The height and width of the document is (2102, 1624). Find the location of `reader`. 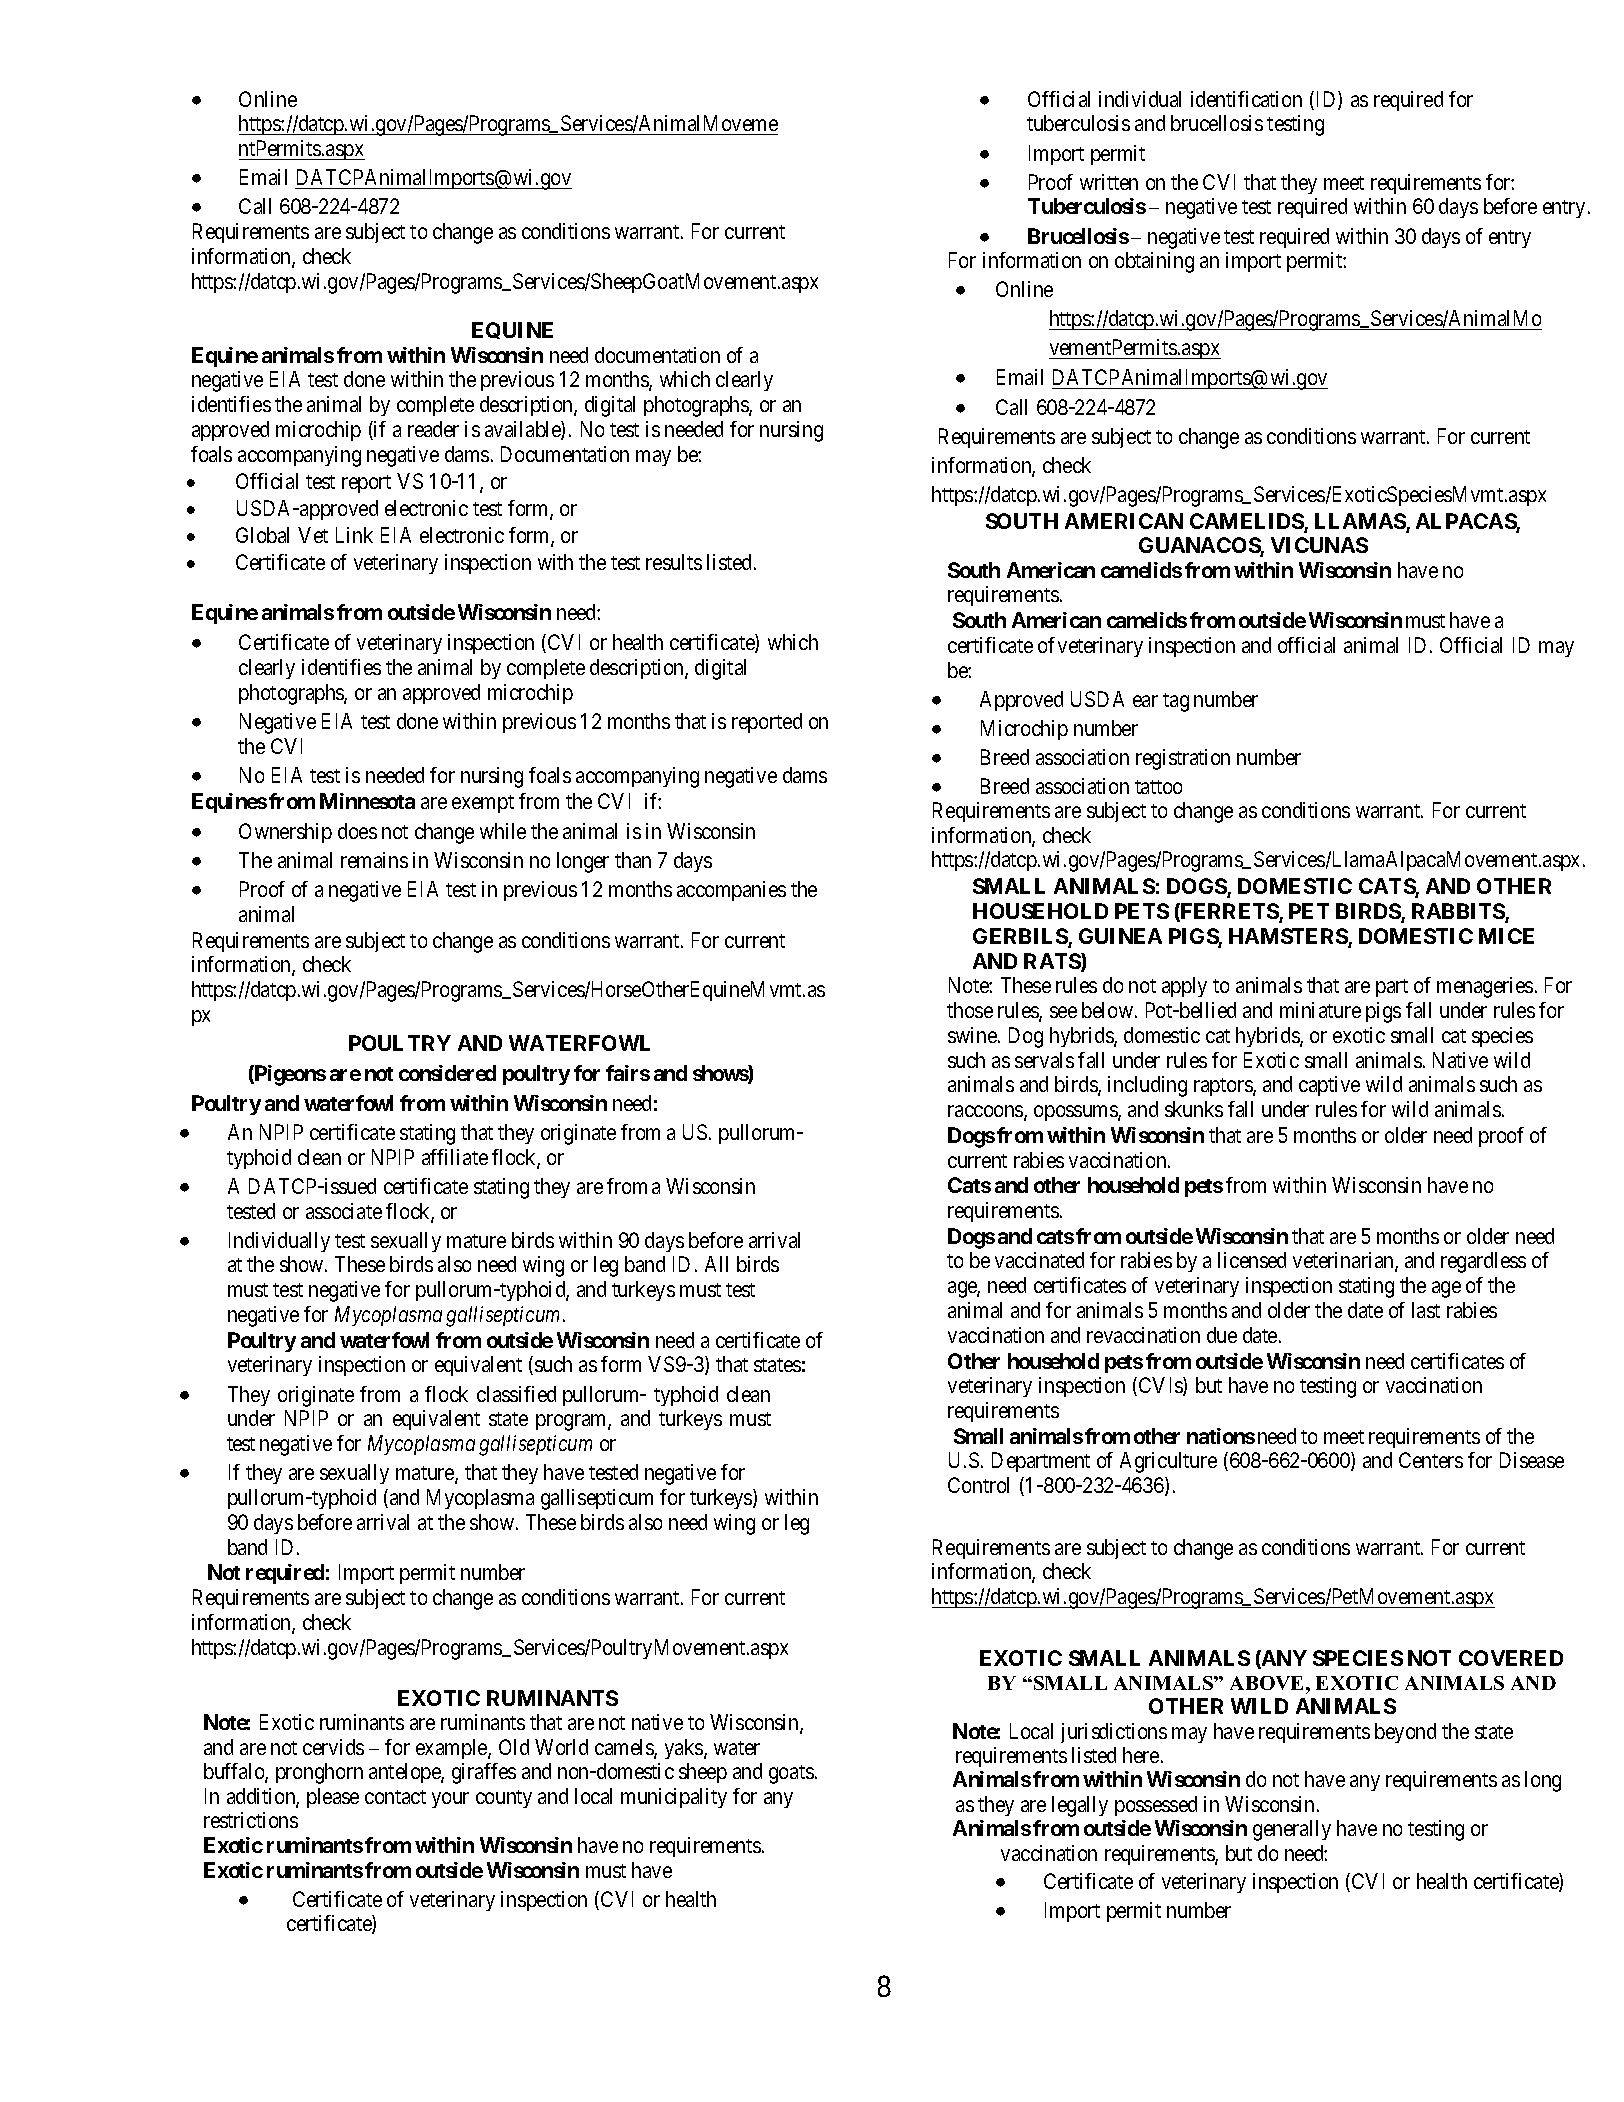

reader is located at coordinates (433, 429).
